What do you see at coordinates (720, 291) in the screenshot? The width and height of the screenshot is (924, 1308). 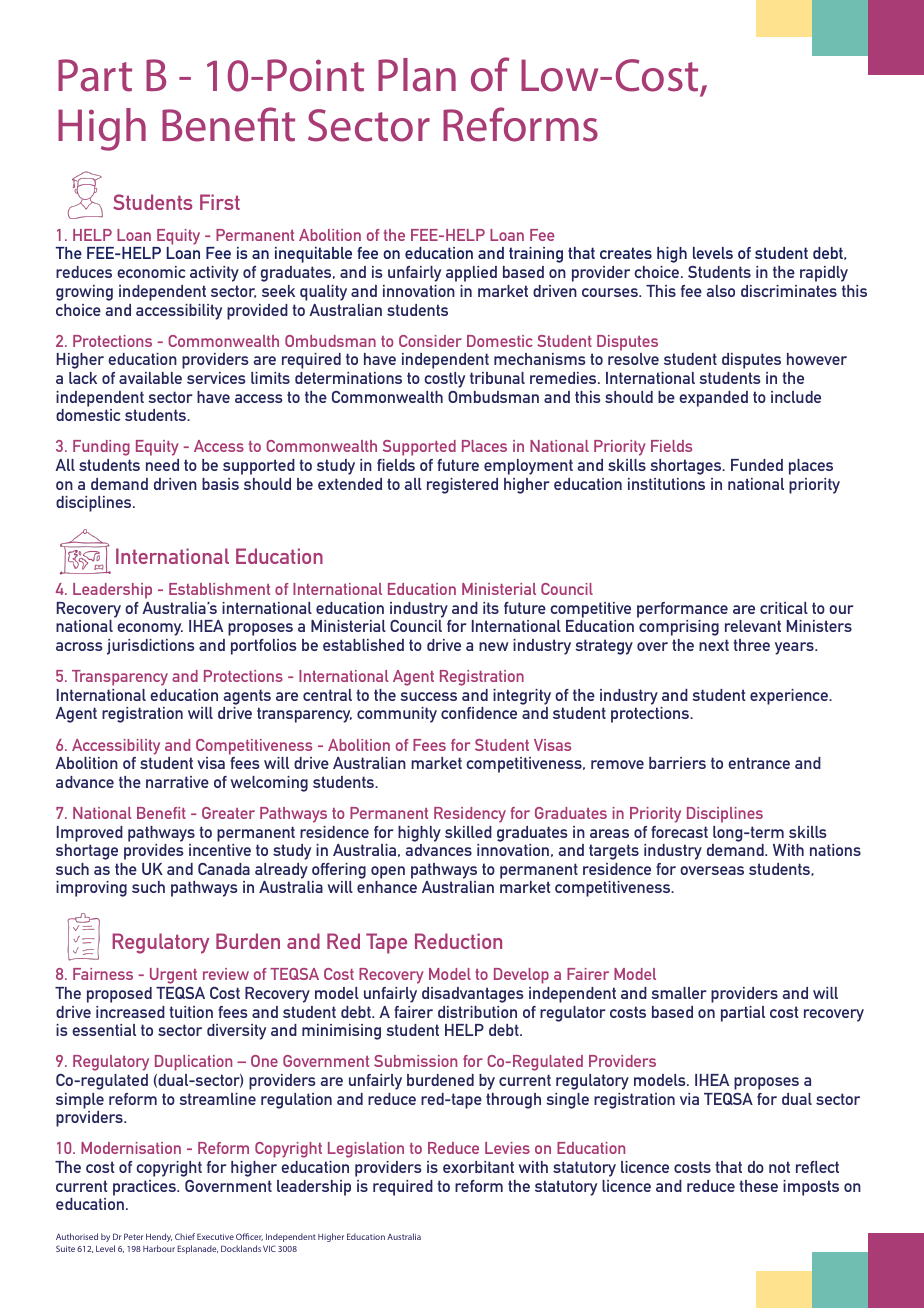 I see `also` at bounding box center [720, 291].
